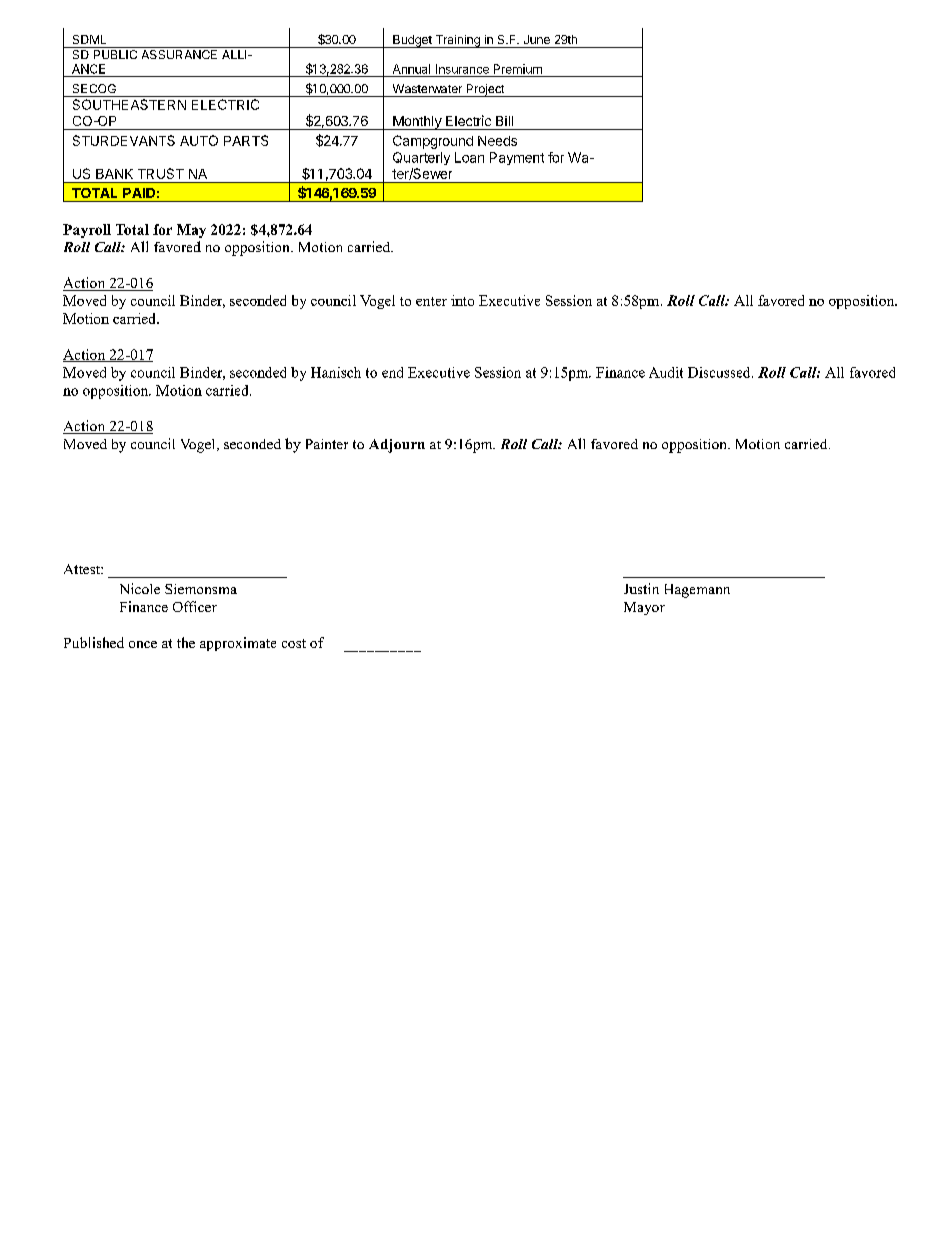 The width and height of the screenshot is (952, 1233). I want to click on cost, so click(294, 643).
